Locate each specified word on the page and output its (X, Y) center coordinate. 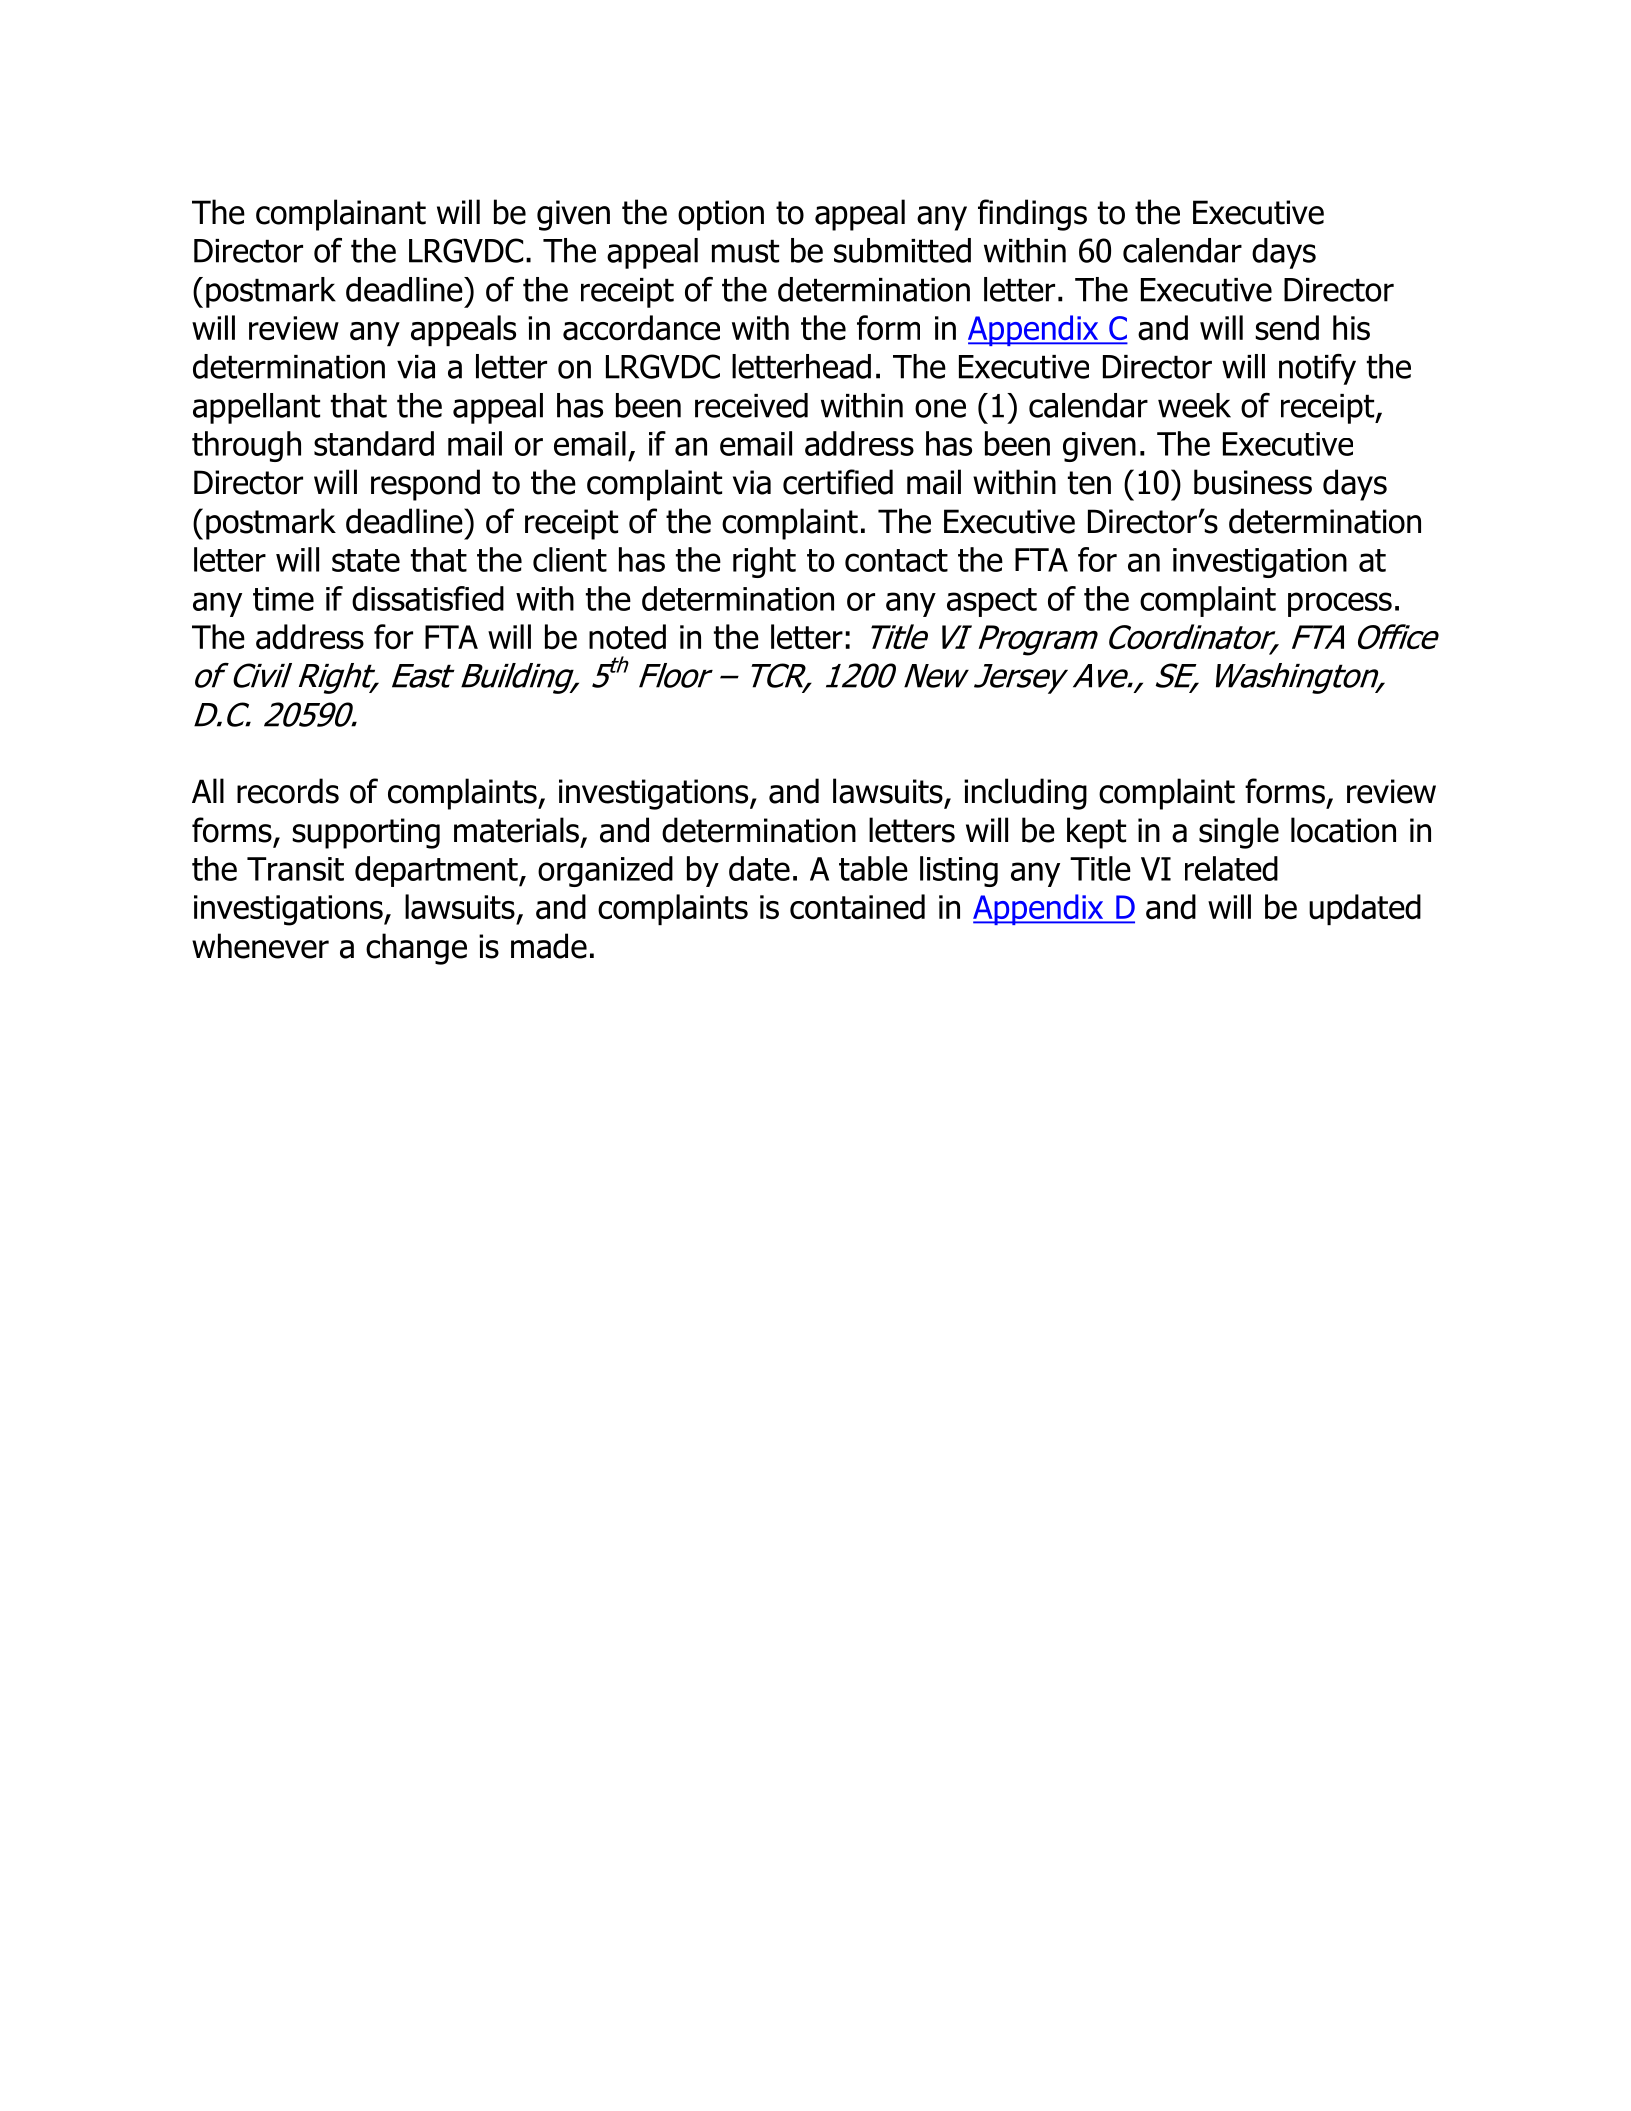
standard (374, 443)
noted (627, 637)
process (1340, 604)
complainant (341, 215)
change (416, 949)
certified (838, 482)
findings (1032, 215)
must (745, 251)
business (1253, 482)
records (288, 791)
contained (857, 907)
